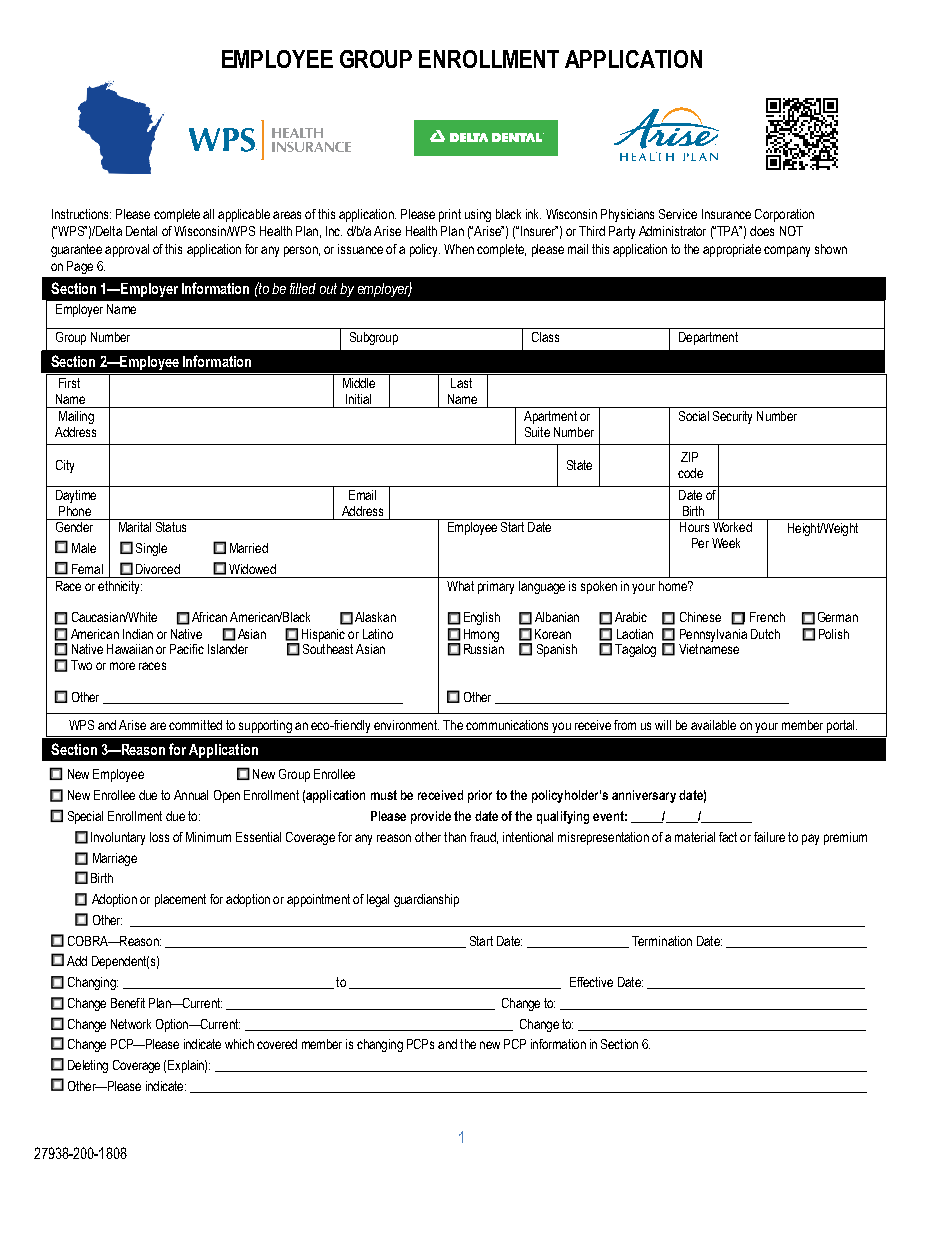 The width and height of the screenshot is (952, 1233). Describe the element at coordinates (732, 525) in the screenshot. I see `Worked` at that location.
